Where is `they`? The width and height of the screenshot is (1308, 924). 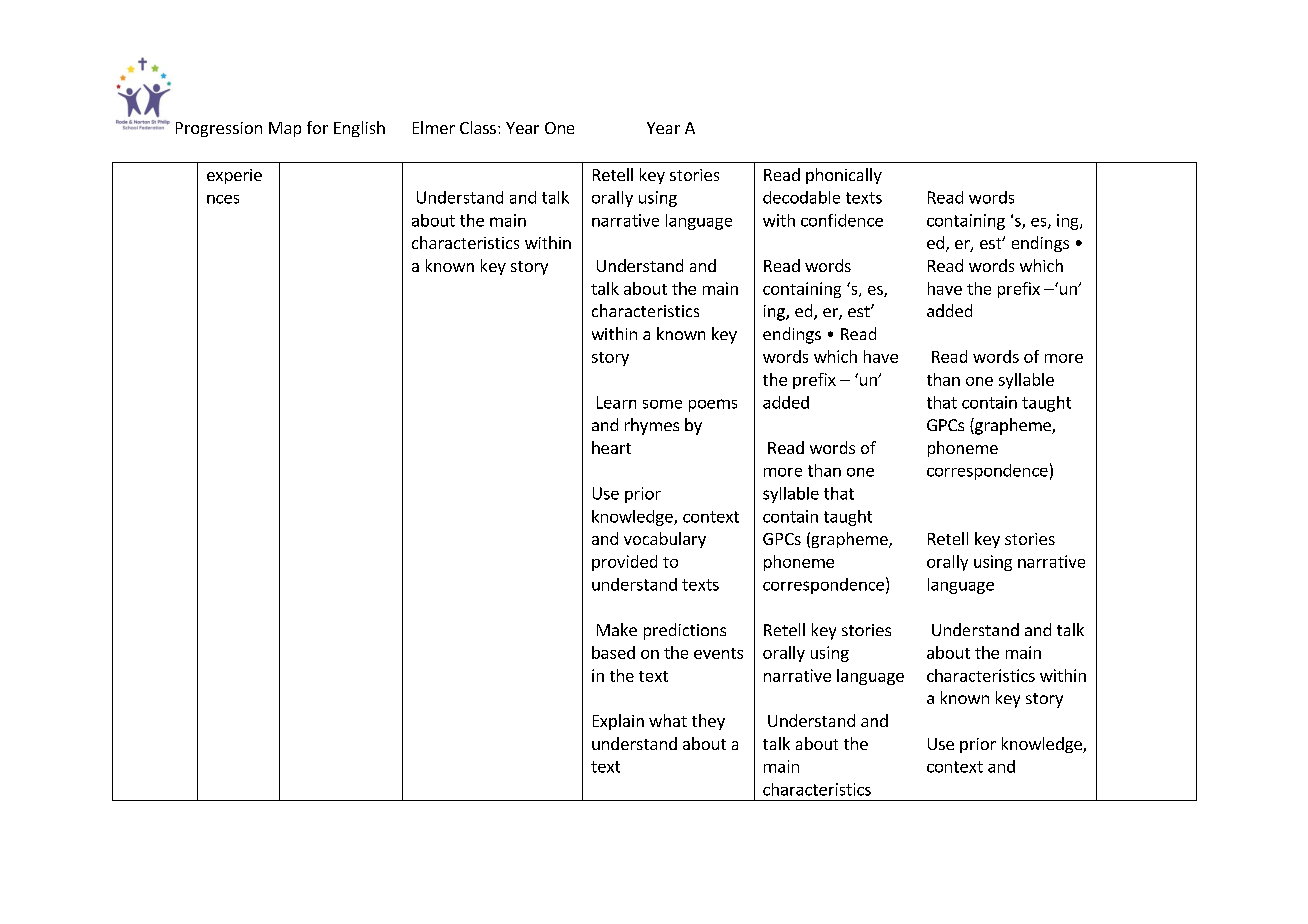 they is located at coordinates (708, 722).
